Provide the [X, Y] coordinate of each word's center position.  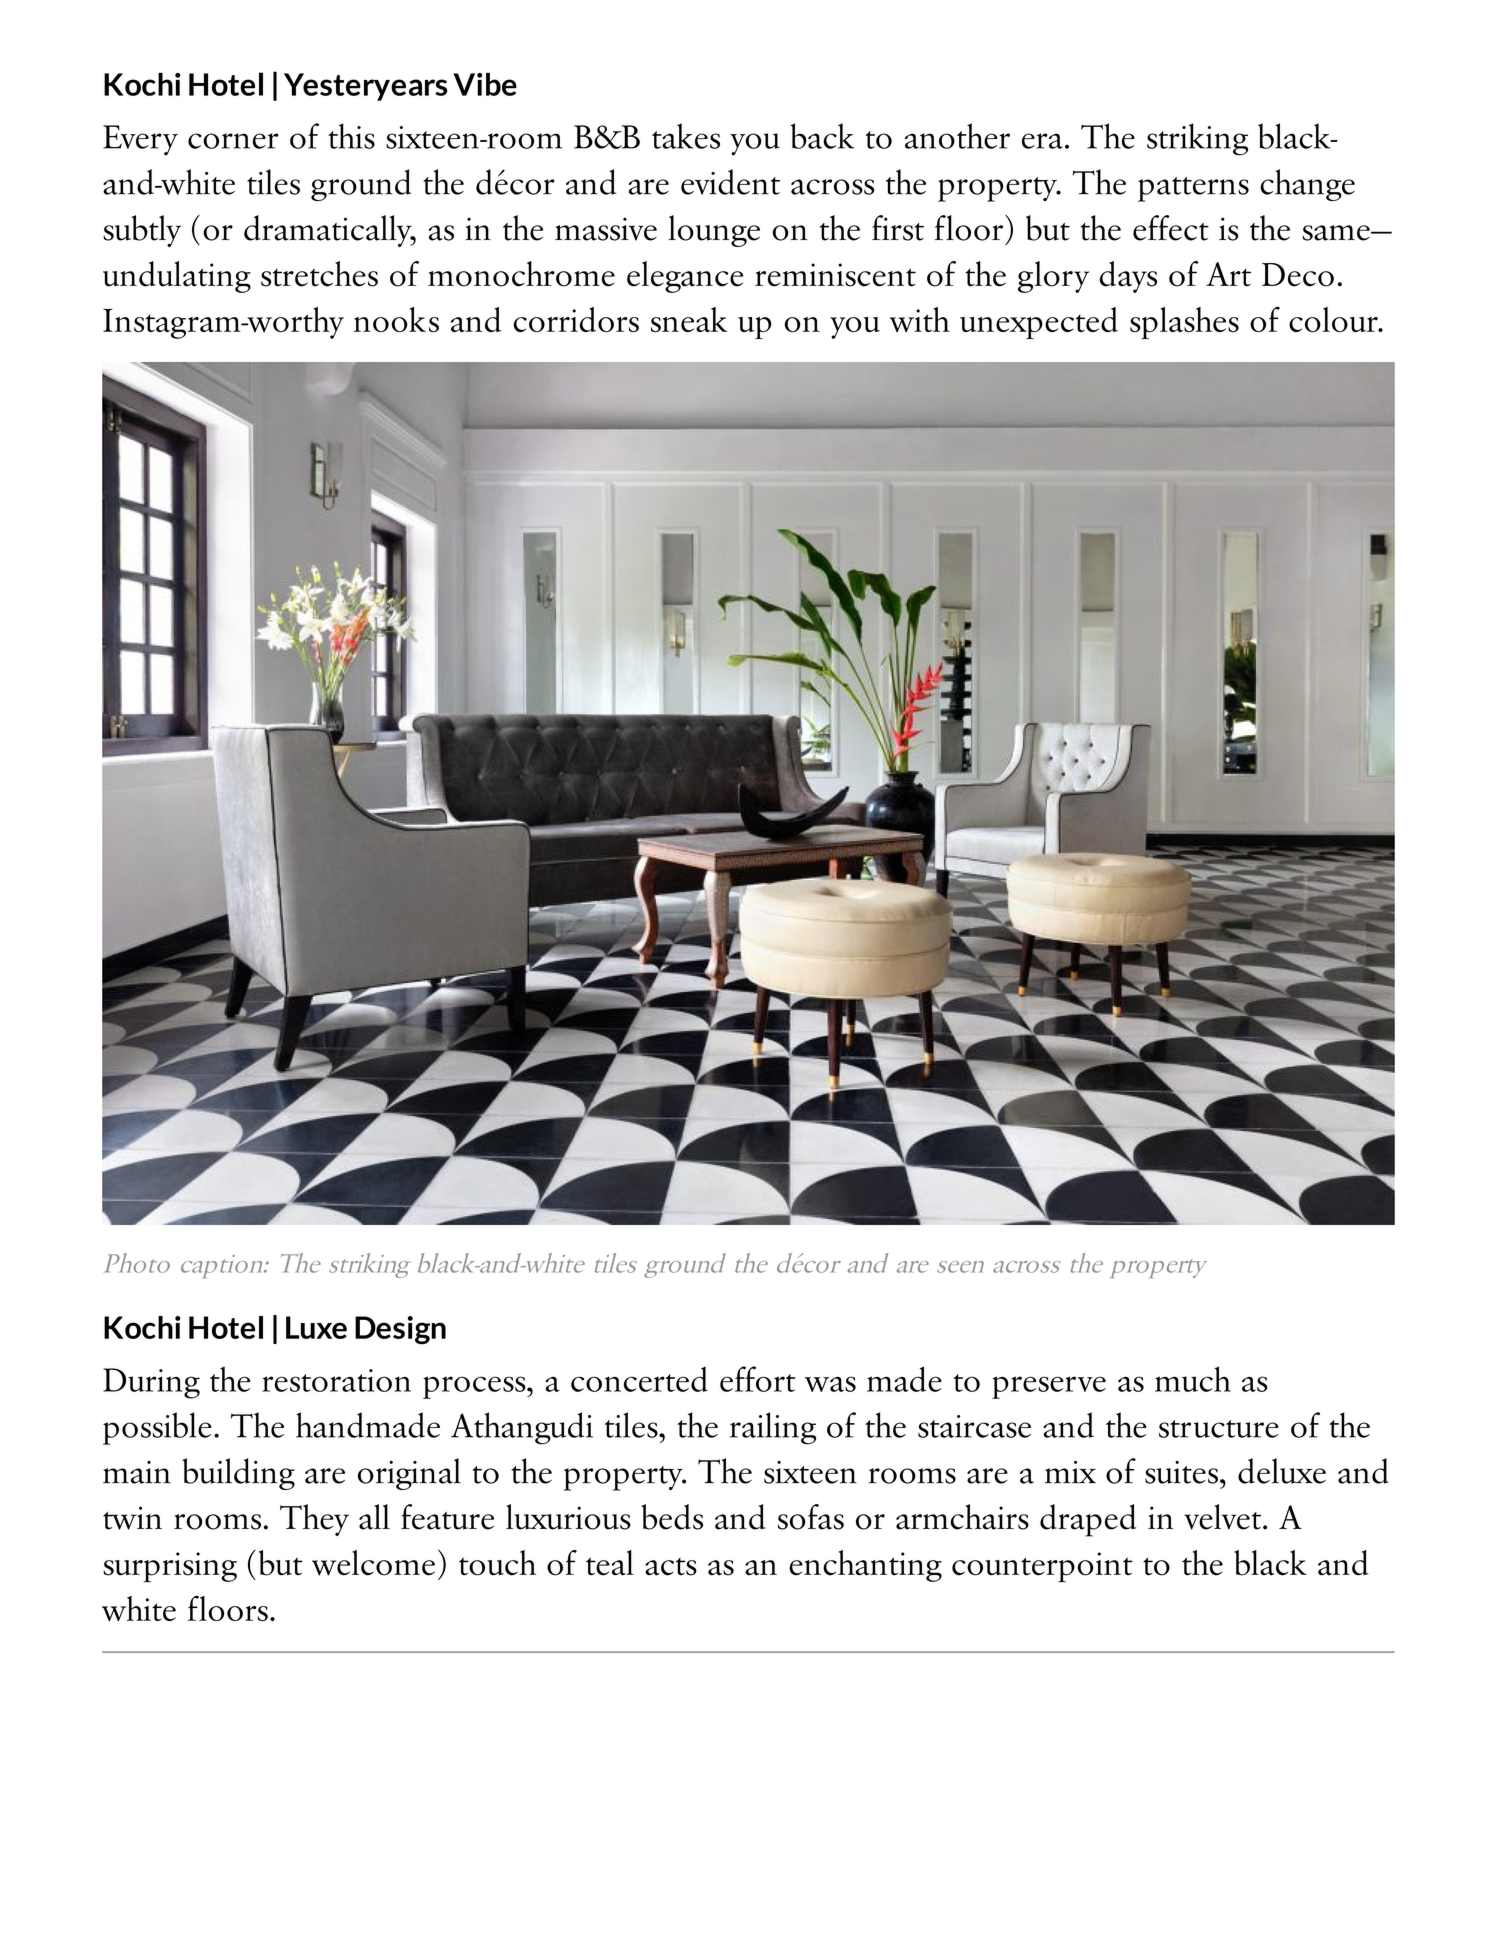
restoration [336, 1380]
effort [757, 1379]
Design [400, 1330]
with [920, 319]
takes [686, 136]
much [1193, 1379]
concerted [639, 1379]
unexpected [1039, 323]
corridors [576, 320]
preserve [1049, 1387]
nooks [396, 320]
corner [233, 141]
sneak [689, 320]
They [314, 1520]
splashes [1184, 323]
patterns [1193, 189]
